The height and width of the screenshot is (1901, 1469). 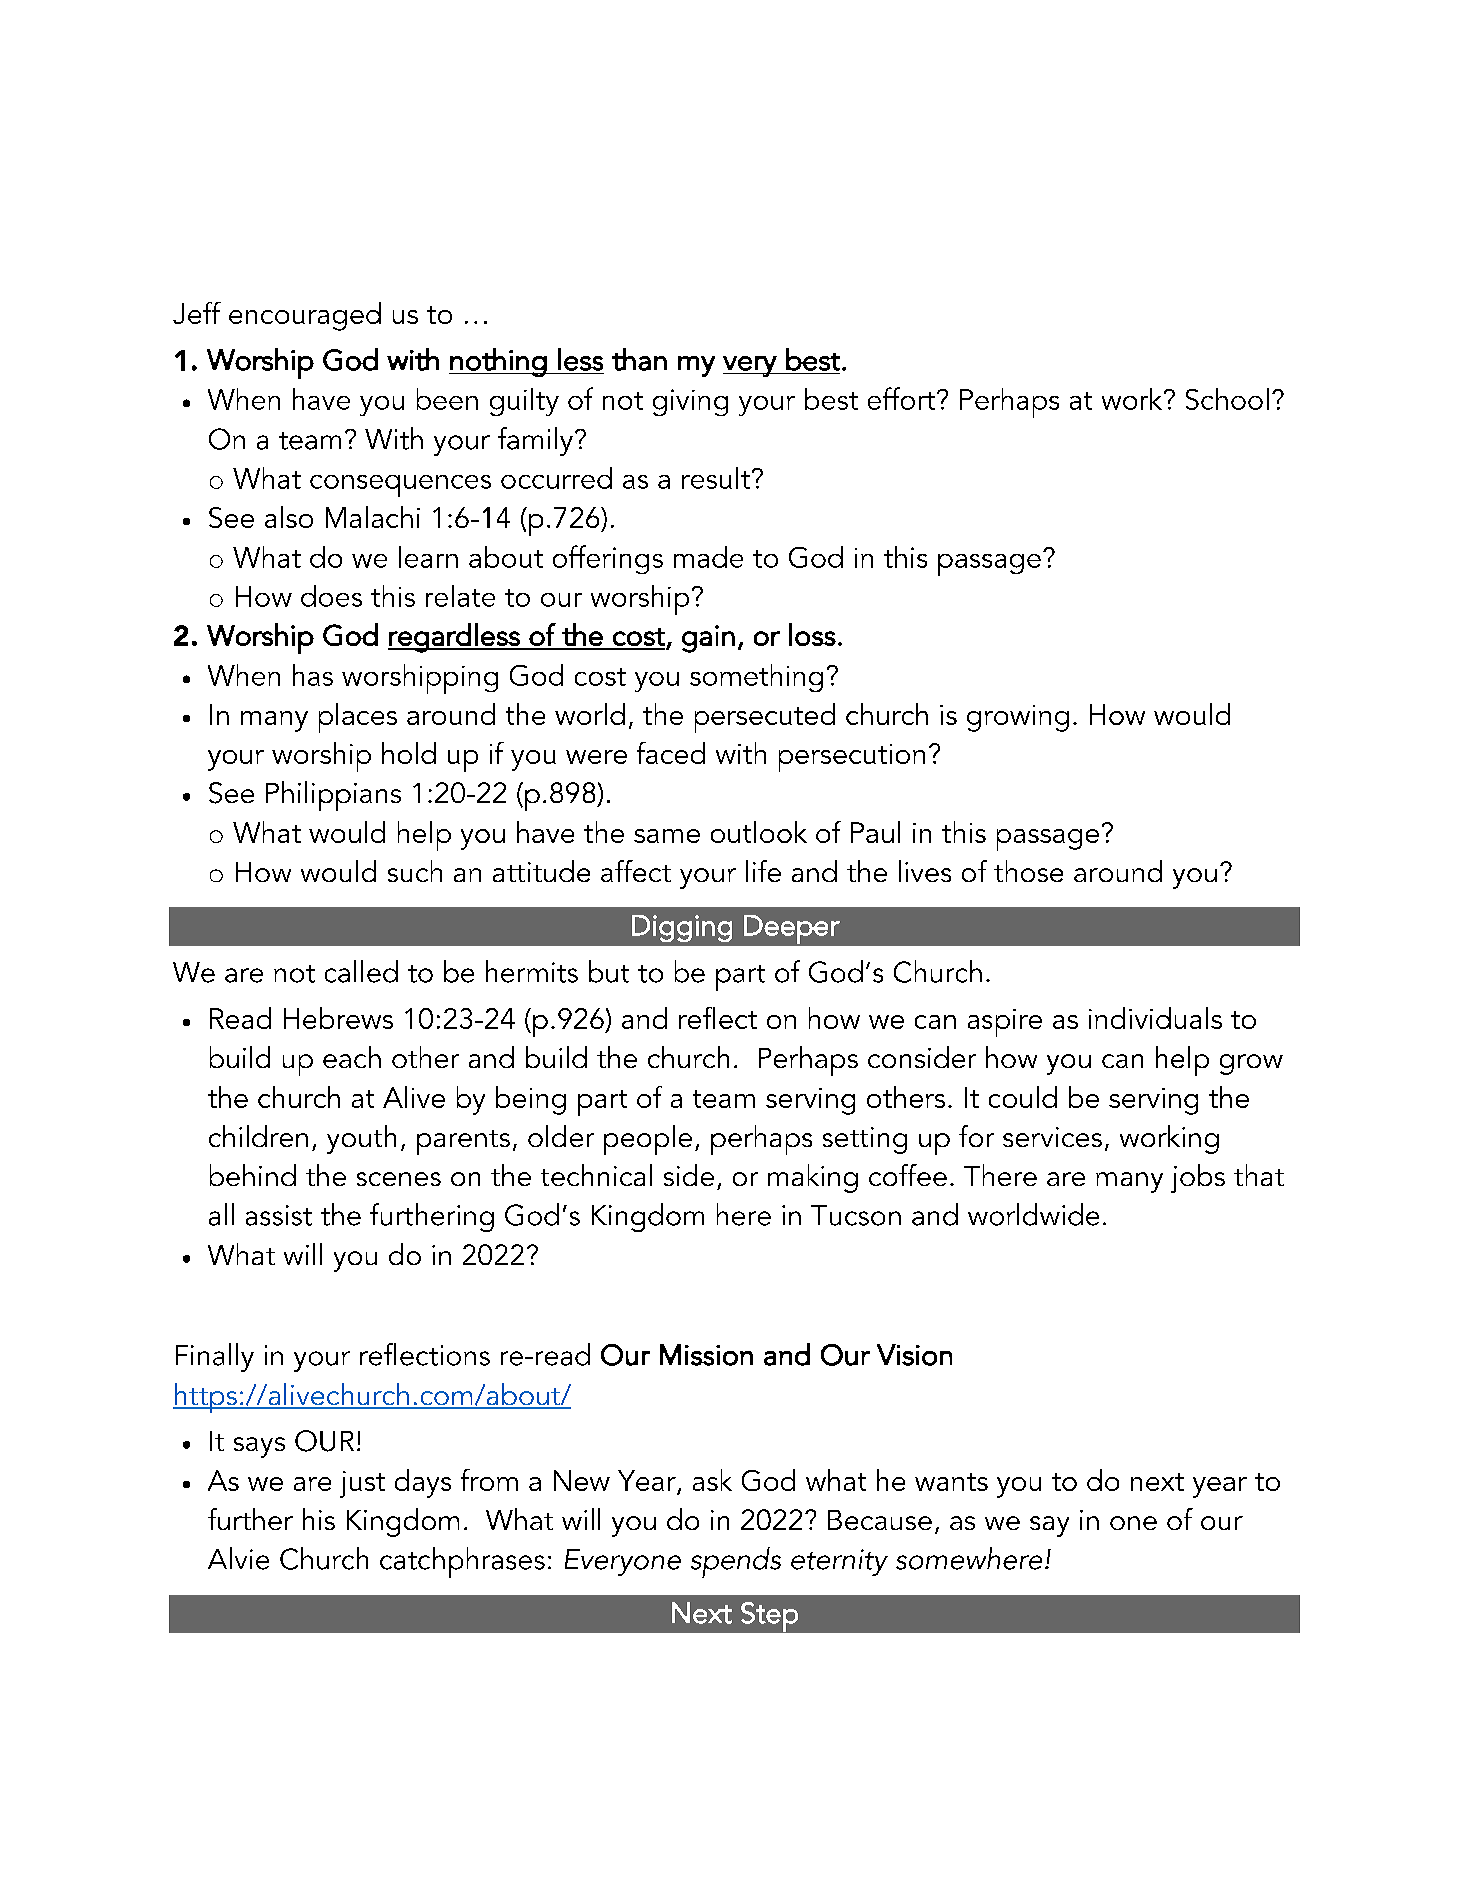 I want to click on those, so click(x=1028, y=871).
